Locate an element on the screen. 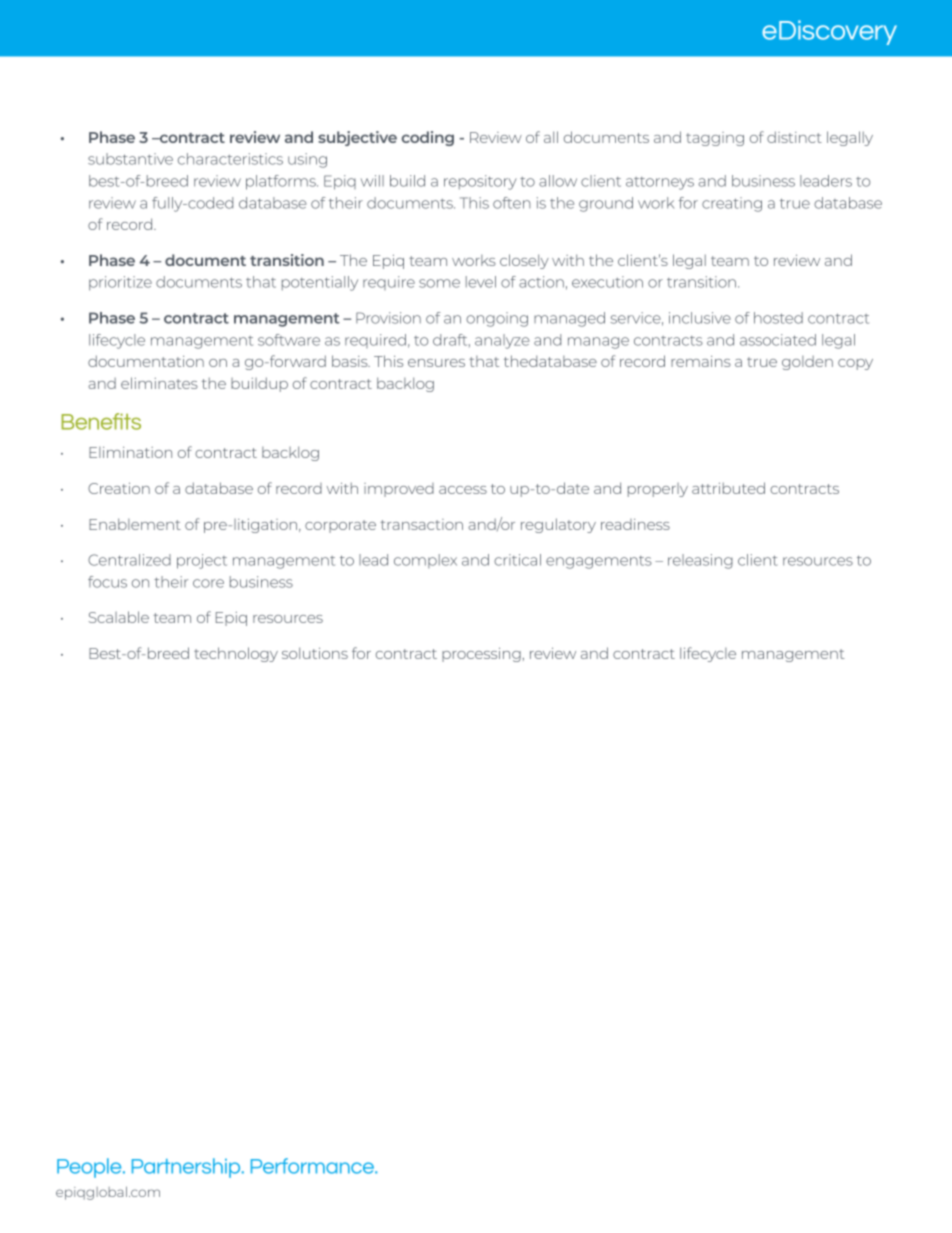  associated is located at coordinates (778, 340).
